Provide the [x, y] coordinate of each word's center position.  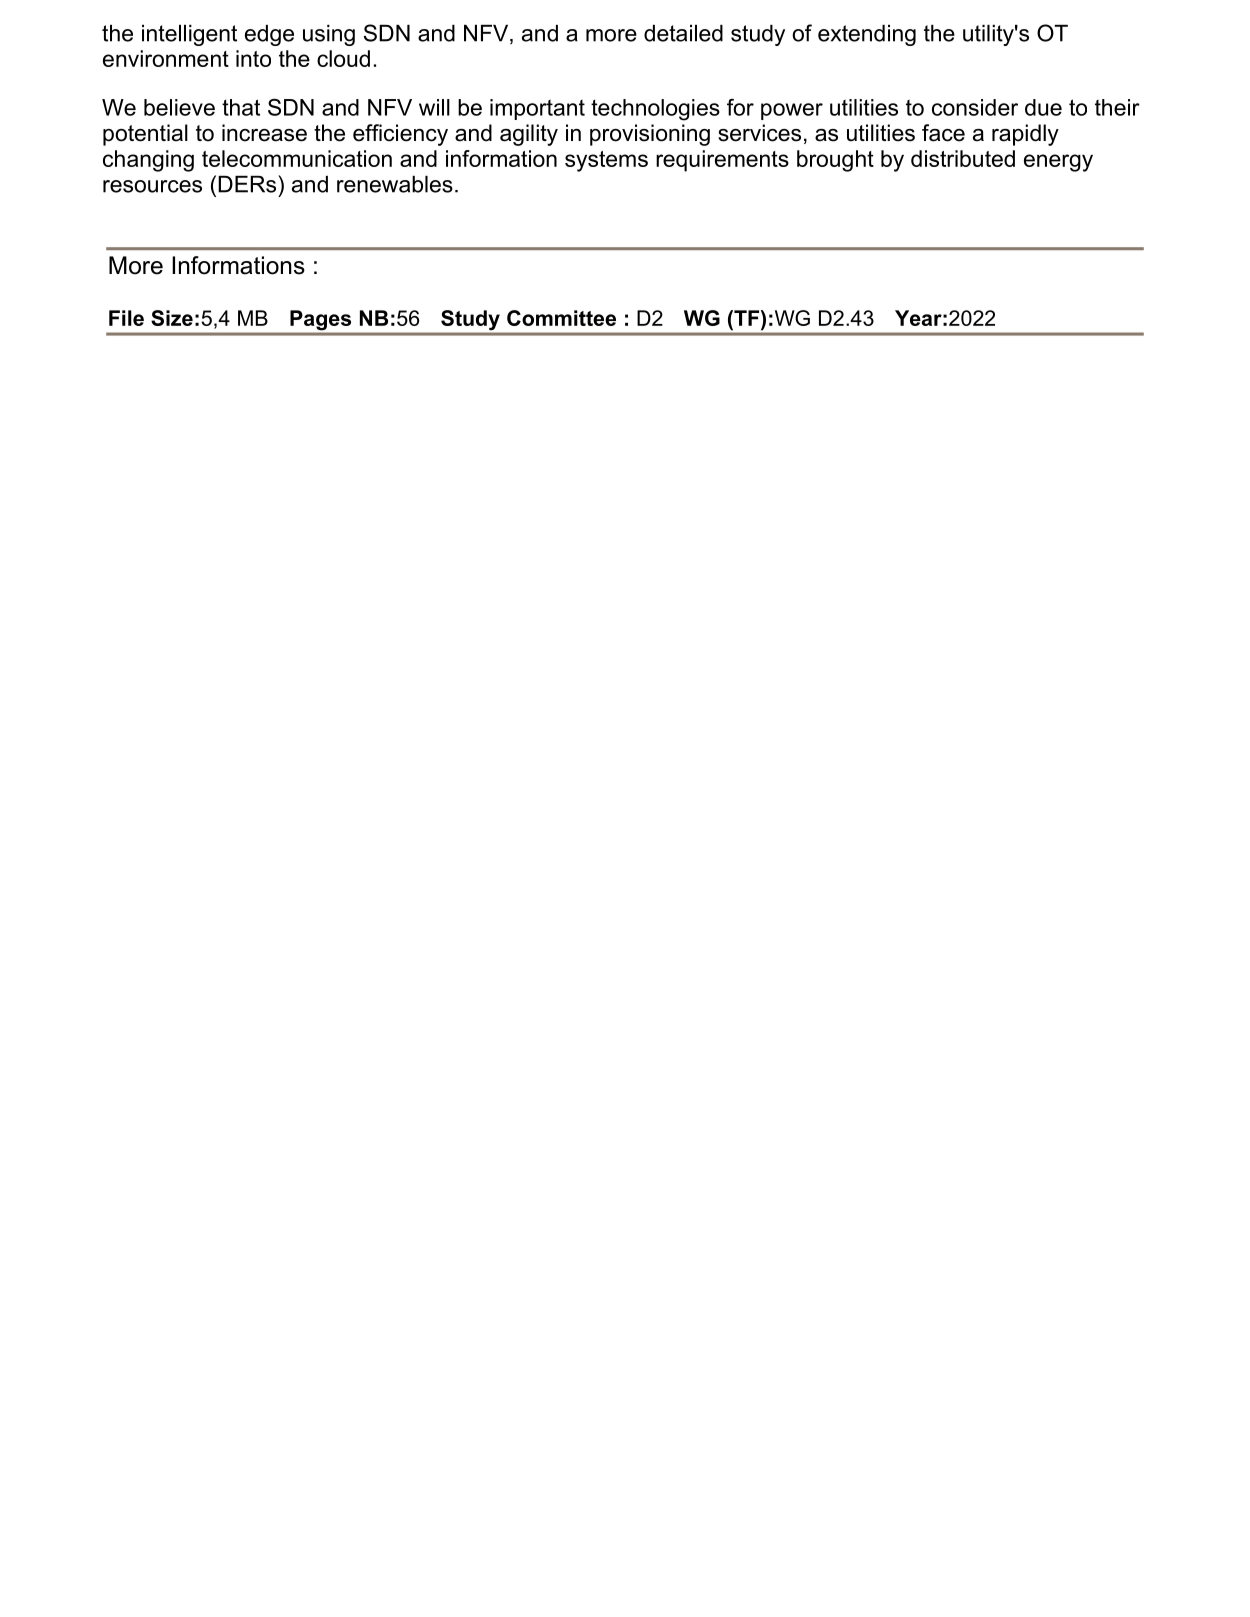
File [126, 318]
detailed [683, 33]
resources [152, 186]
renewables [395, 184]
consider [975, 107]
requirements [722, 161]
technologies [655, 110]
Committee [561, 318]
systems [606, 161]
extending [867, 35]
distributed [963, 158]
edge [269, 35]
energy [1058, 163]
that [241, 107]
